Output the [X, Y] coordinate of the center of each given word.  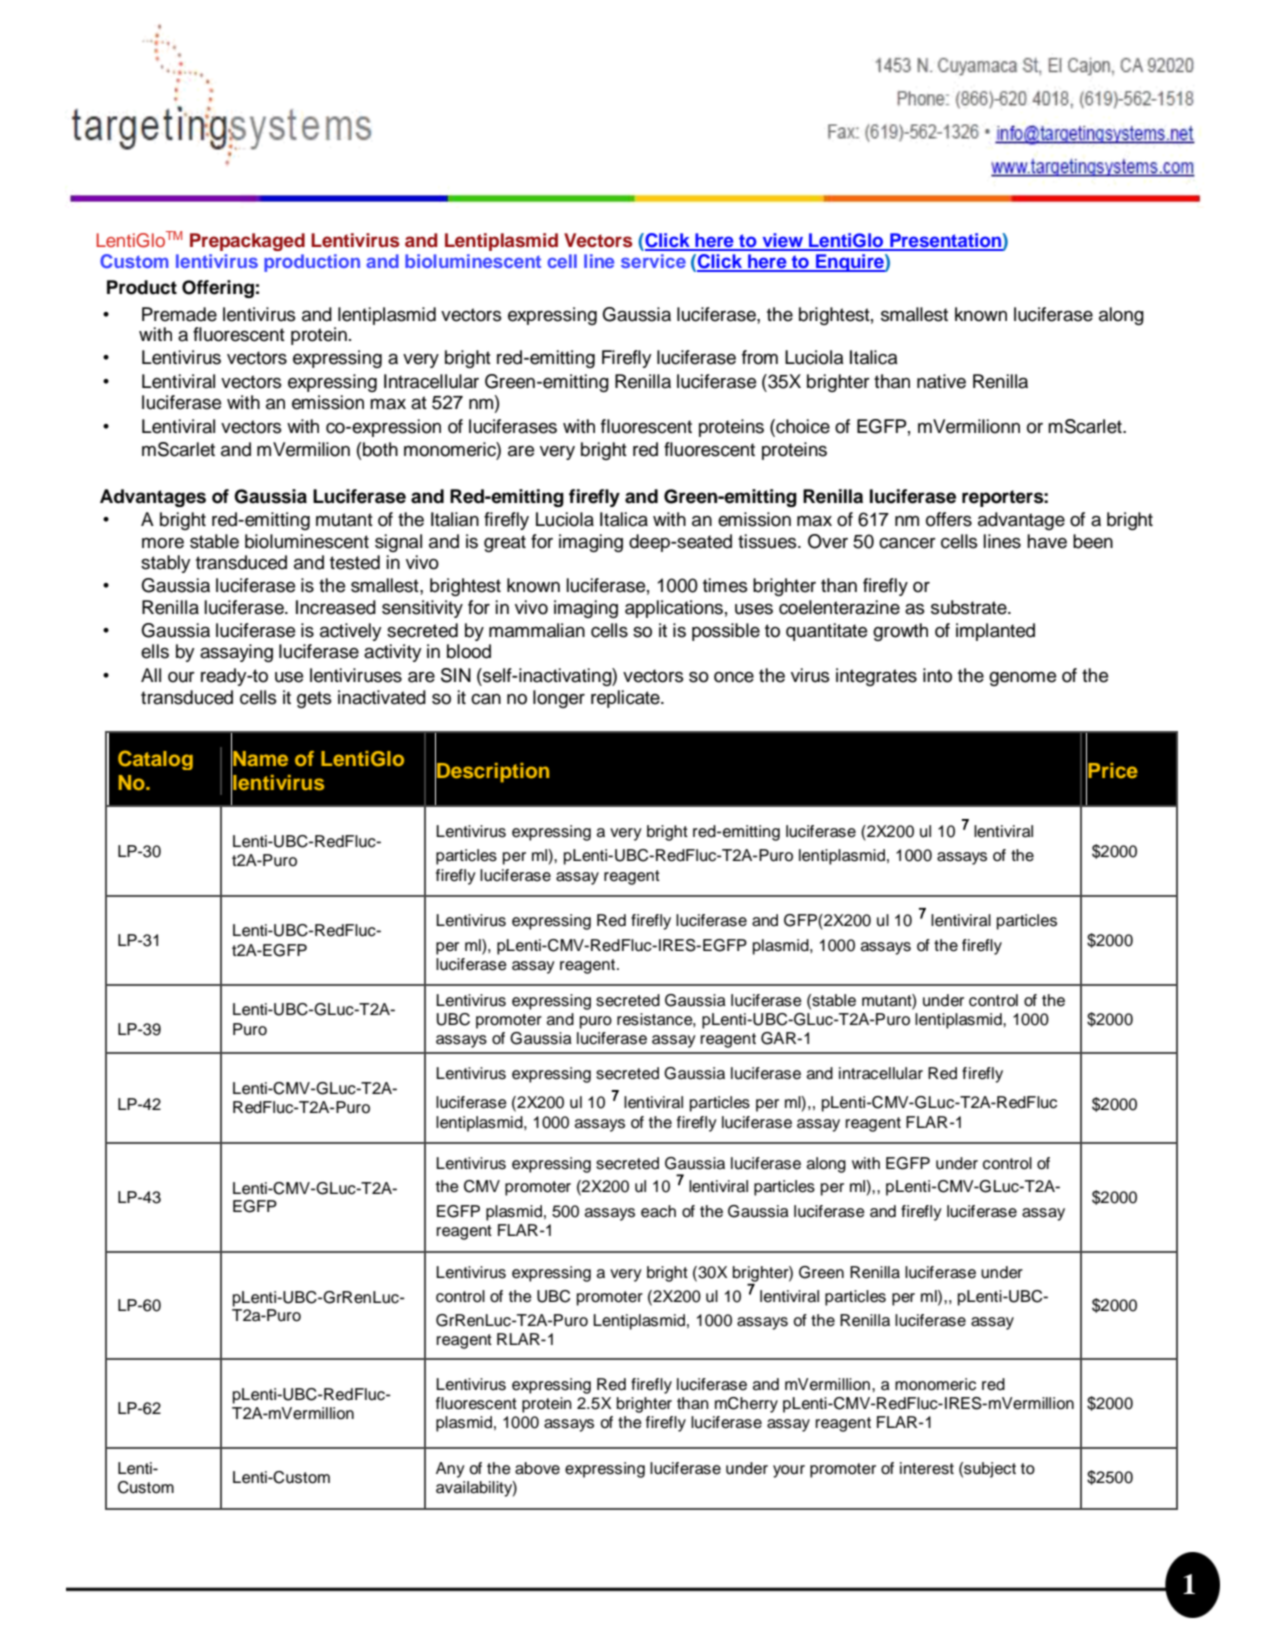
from [760, 357]
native [941, 381]
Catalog [155, 760]
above [537, 1468]
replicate [626, 699]
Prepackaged [247, 242]
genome [1022, 679]
